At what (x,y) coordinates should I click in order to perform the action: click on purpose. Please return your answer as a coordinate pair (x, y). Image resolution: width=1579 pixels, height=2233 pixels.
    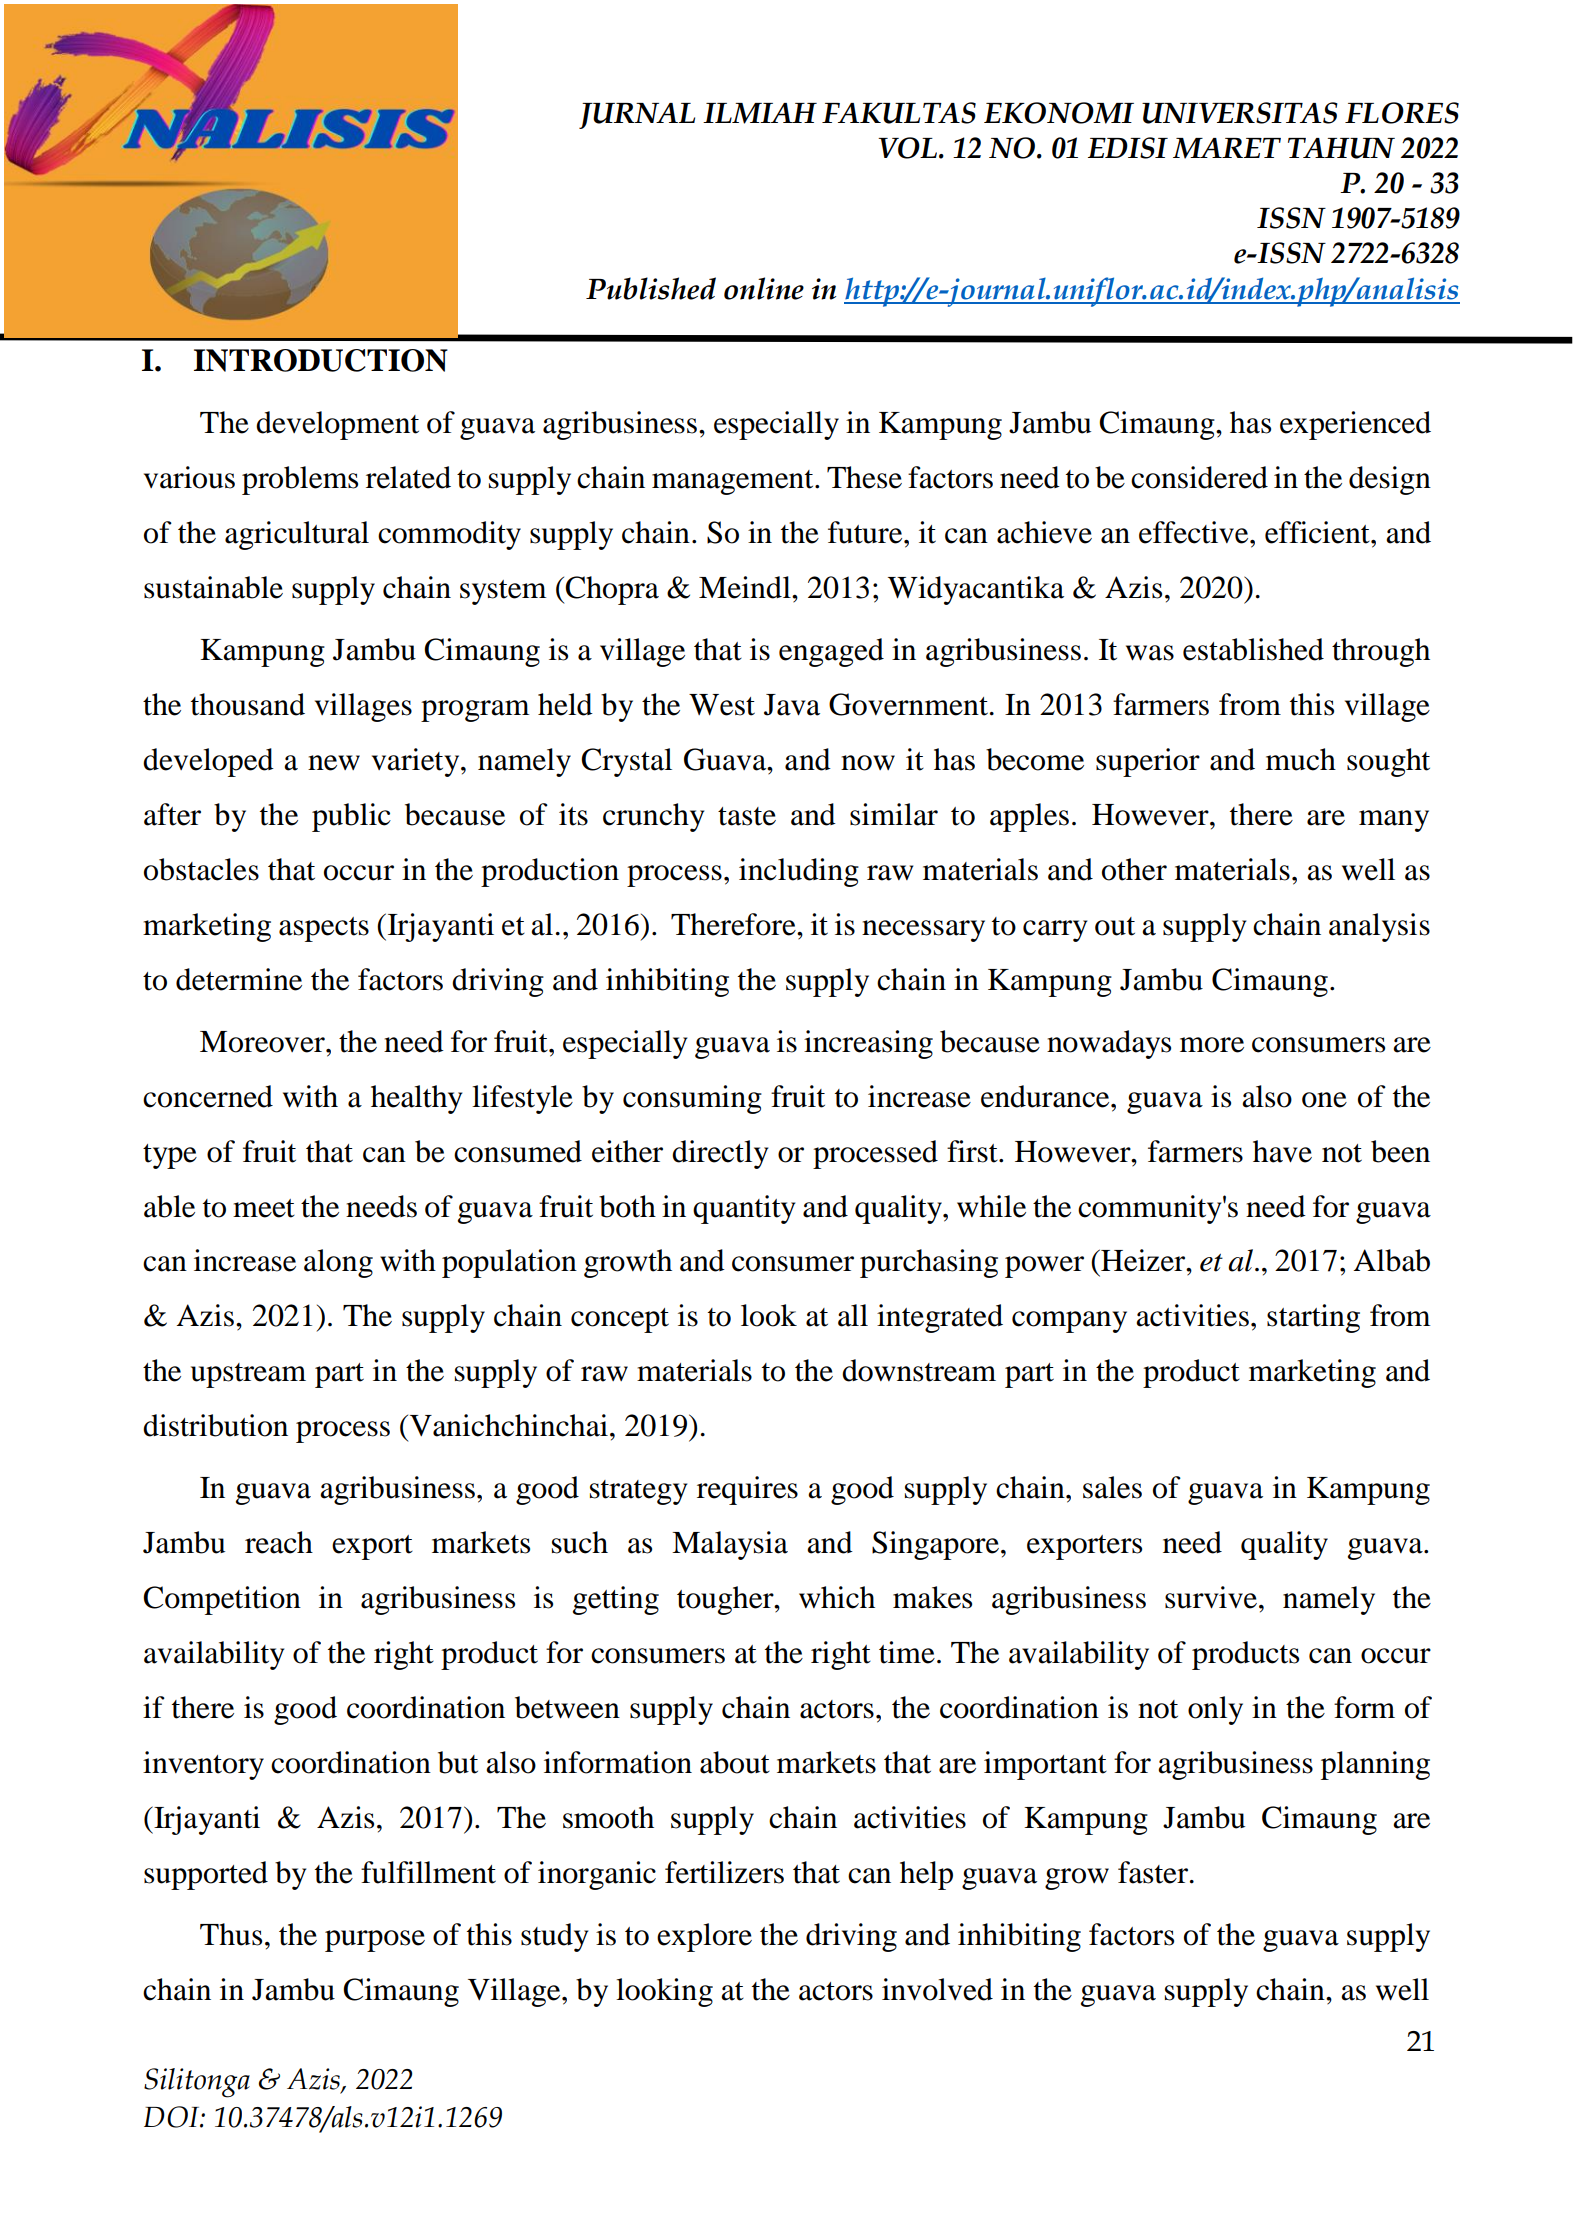
    Looking at the image, I should click on (375, 1941).
